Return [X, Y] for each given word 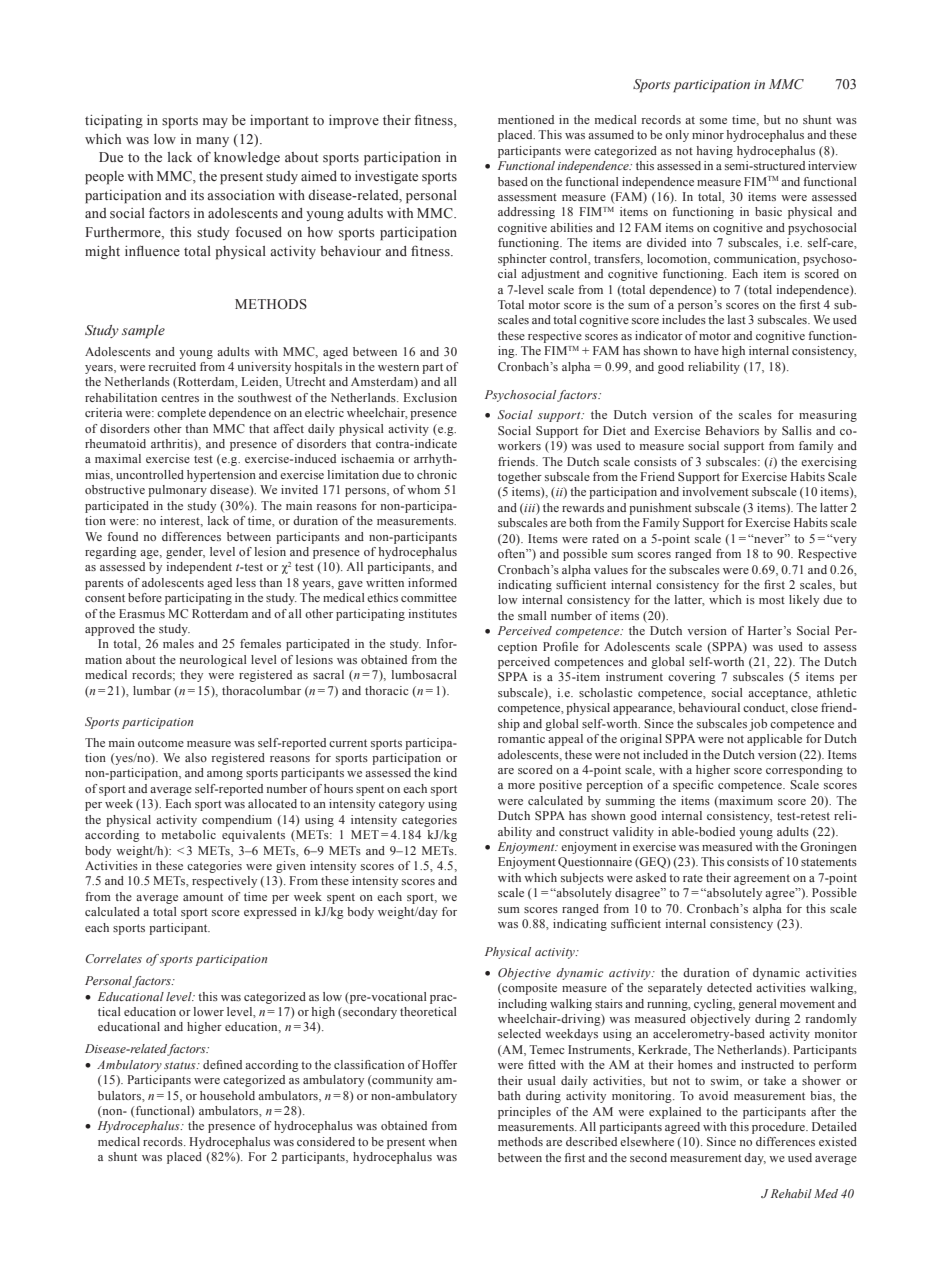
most [772, 600]
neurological [213, 661]
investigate [386, 177]
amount [203, 897]
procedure [779, 1128]
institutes [433, 613]
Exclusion [430, 397]
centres [180, 398]
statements [829, 862]
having [715, 152]
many [212, 142]
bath [509, 1095]
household [227, 1095]
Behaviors [732, 430]
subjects [582, 879]
